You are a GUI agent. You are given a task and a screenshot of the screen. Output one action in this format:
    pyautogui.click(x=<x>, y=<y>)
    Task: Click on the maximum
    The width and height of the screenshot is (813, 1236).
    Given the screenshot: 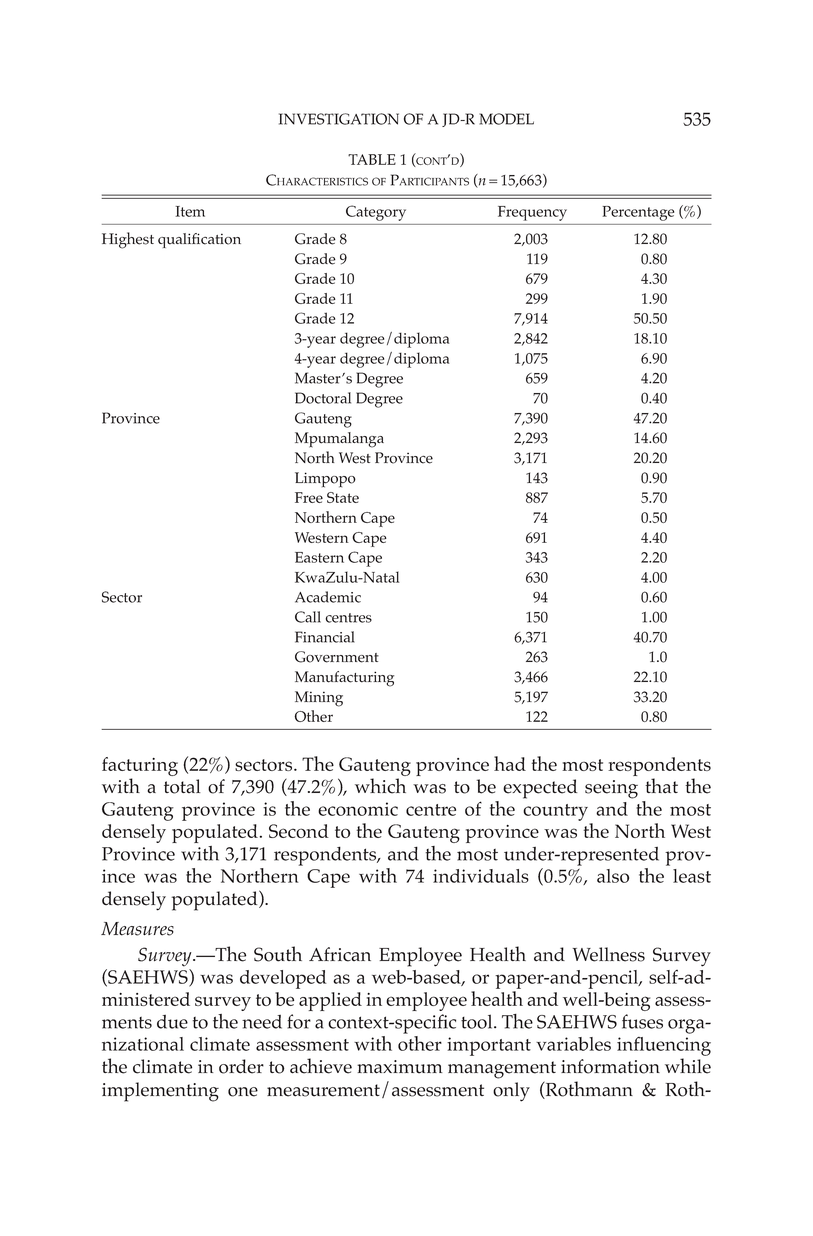 What is the action you would take?
    pyautogui.click(x=400, y=1067)
